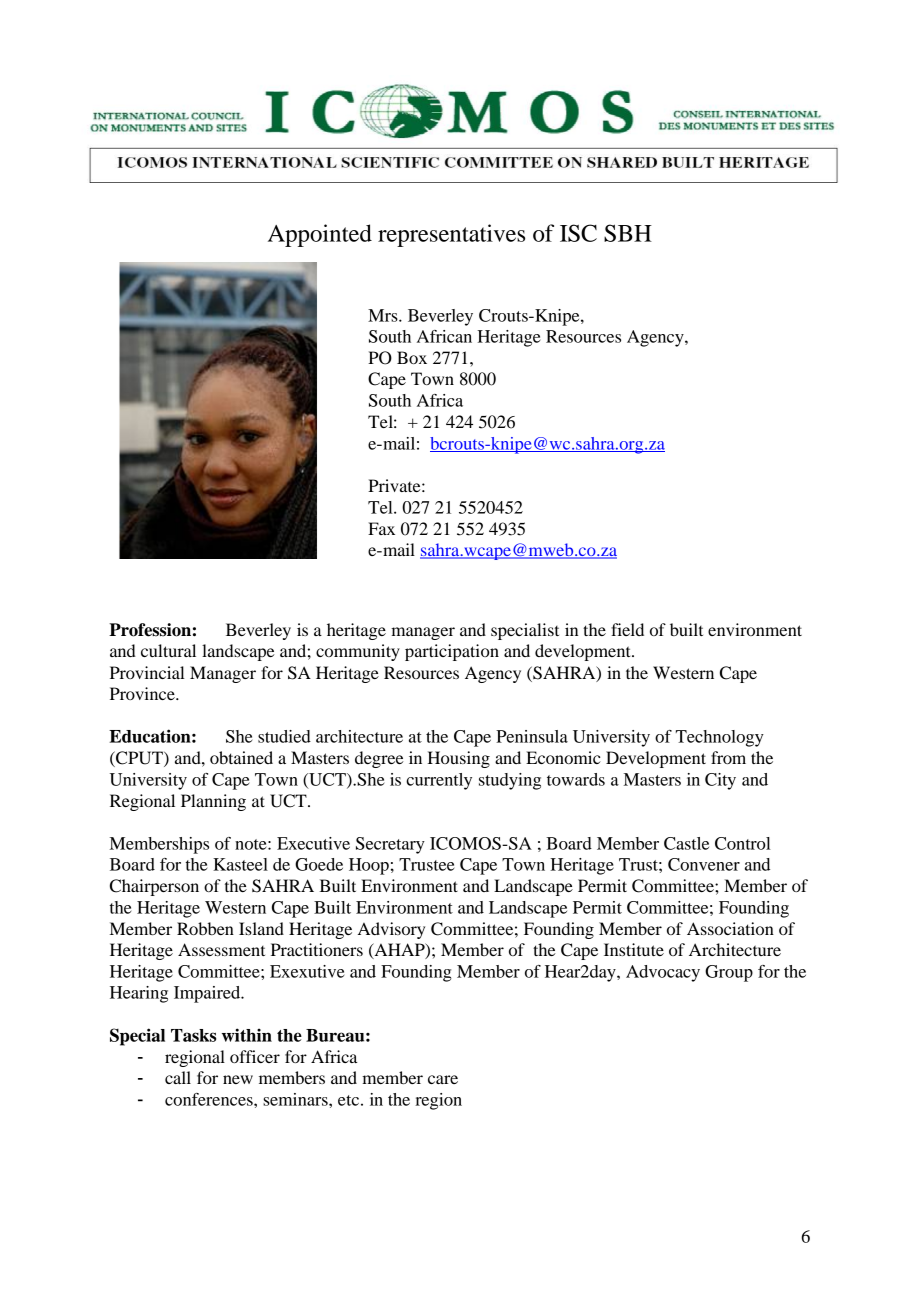 The image size is (924, 1302). Describe the element at coordinates (238, 1079) in the page. I see `new` at that location.
